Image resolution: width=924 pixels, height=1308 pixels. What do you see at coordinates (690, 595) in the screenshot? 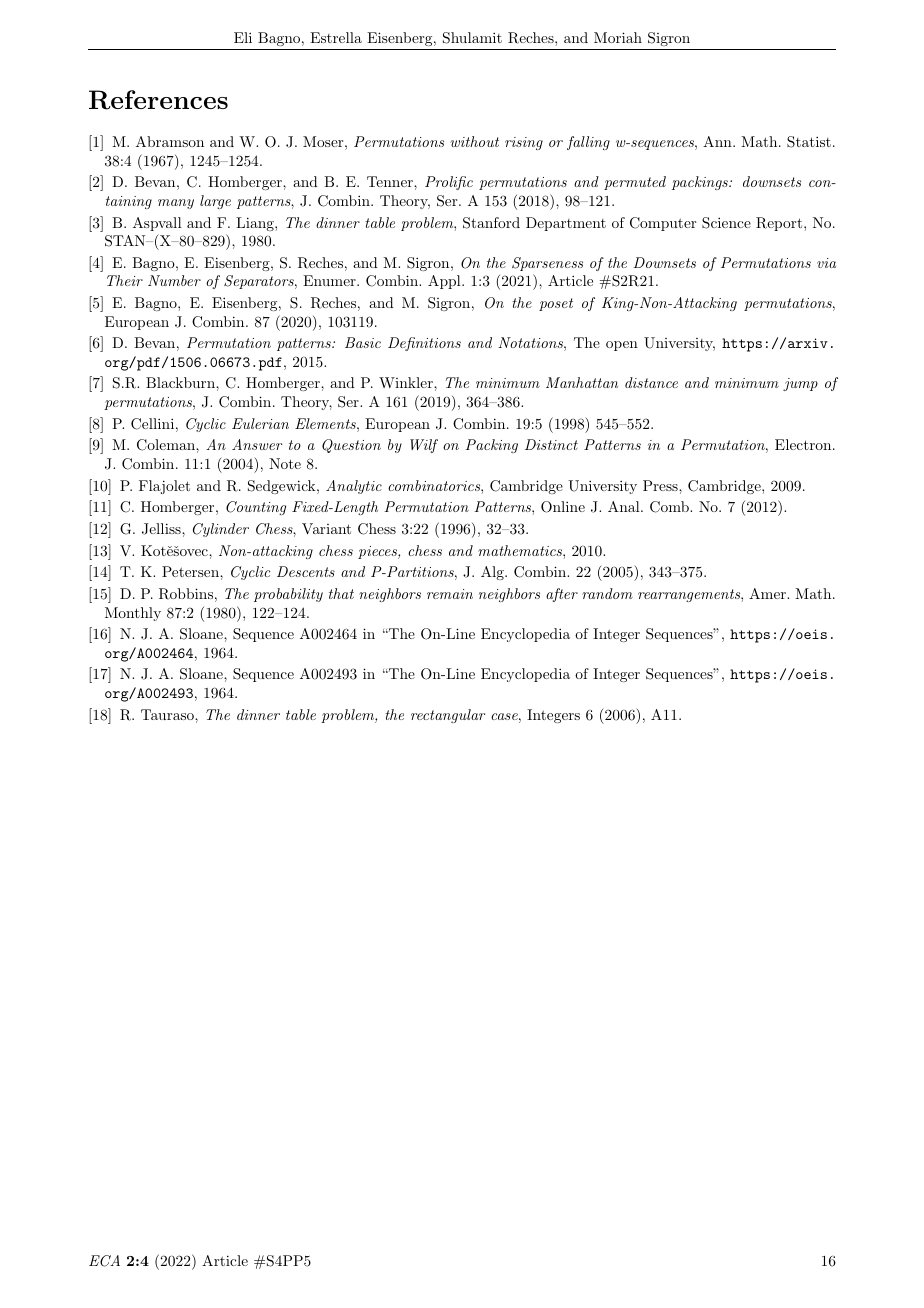
I see `rearrangements` at bounding box center [690, 595].
